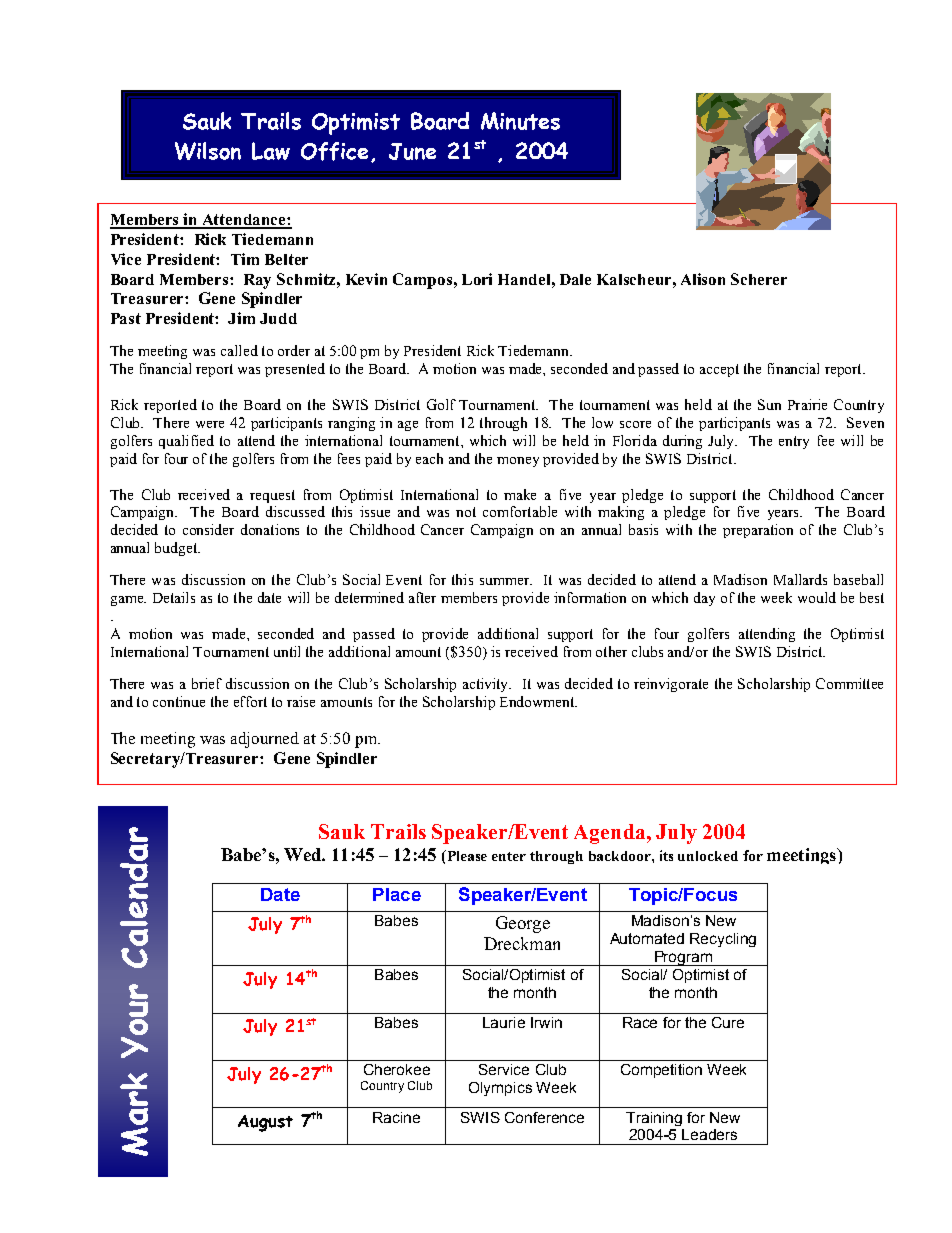  I want to click on preparation, so click(758, 531).
